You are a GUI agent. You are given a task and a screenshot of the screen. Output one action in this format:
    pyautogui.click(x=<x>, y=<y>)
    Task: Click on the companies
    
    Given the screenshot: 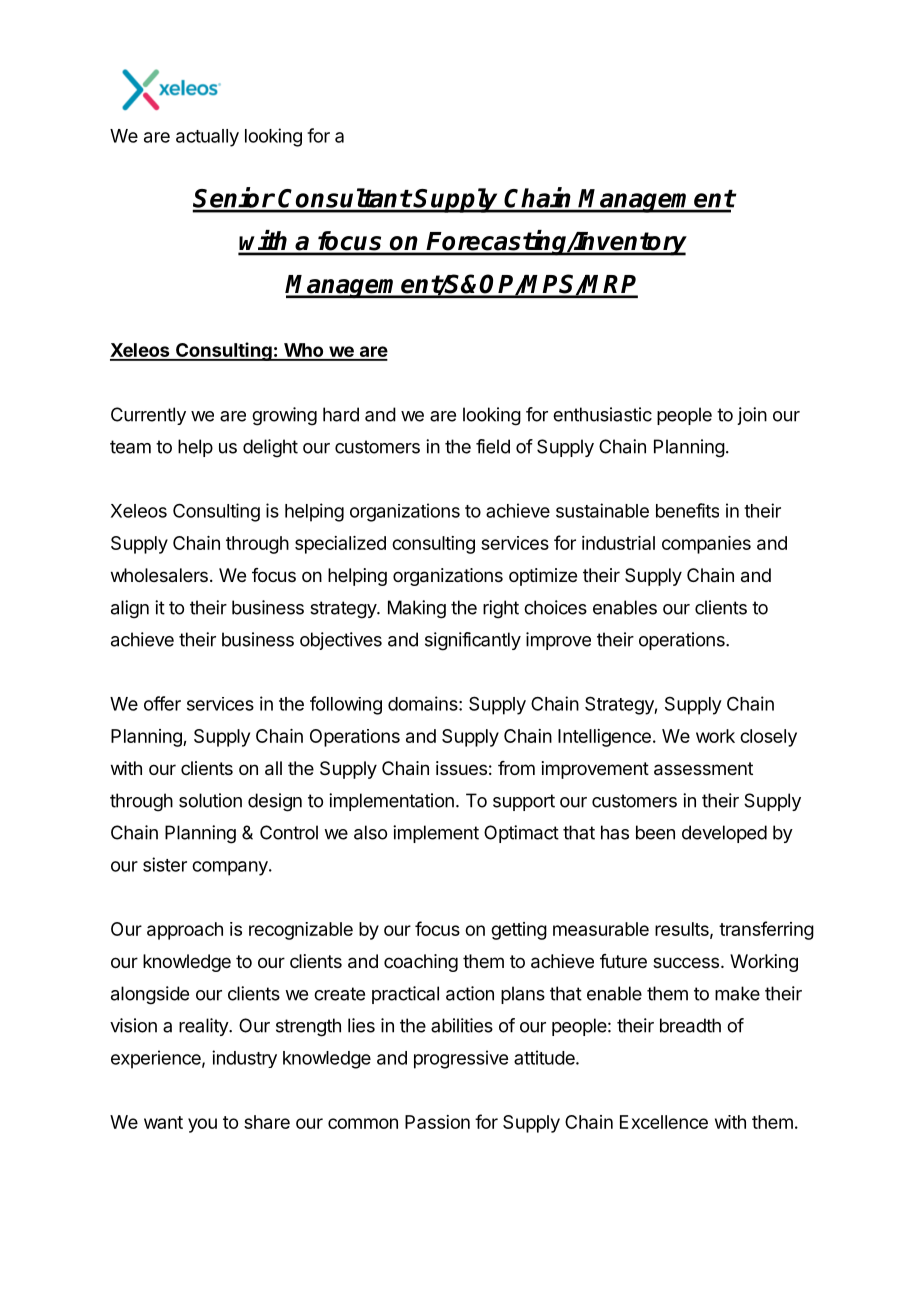 What is the action you would take?
    pyautogui.click(x=706, y=545)
